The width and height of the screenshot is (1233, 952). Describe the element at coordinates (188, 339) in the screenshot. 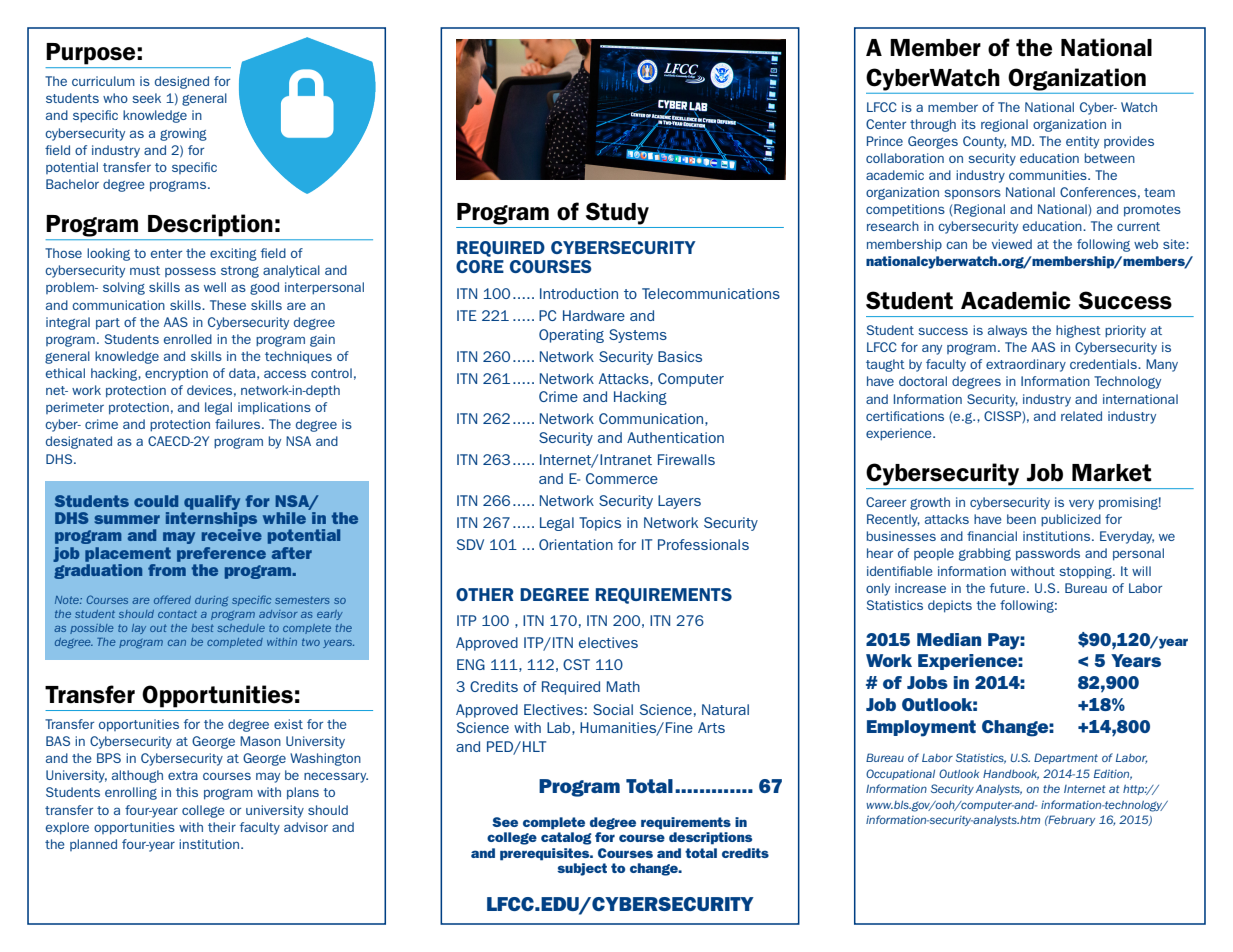

I see `enrolled` at that location.
